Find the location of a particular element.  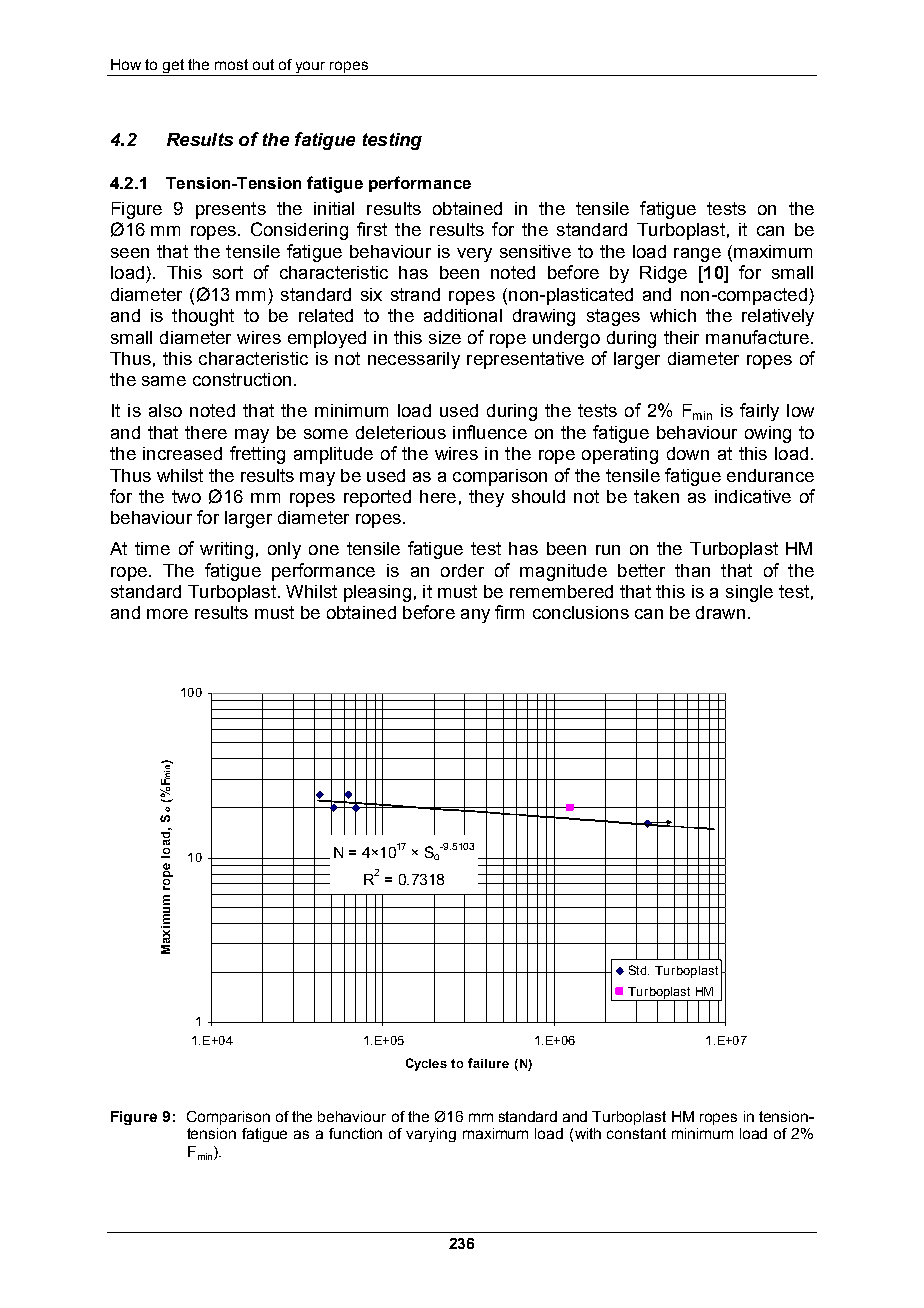

range is located at coordinates (697, 255).
